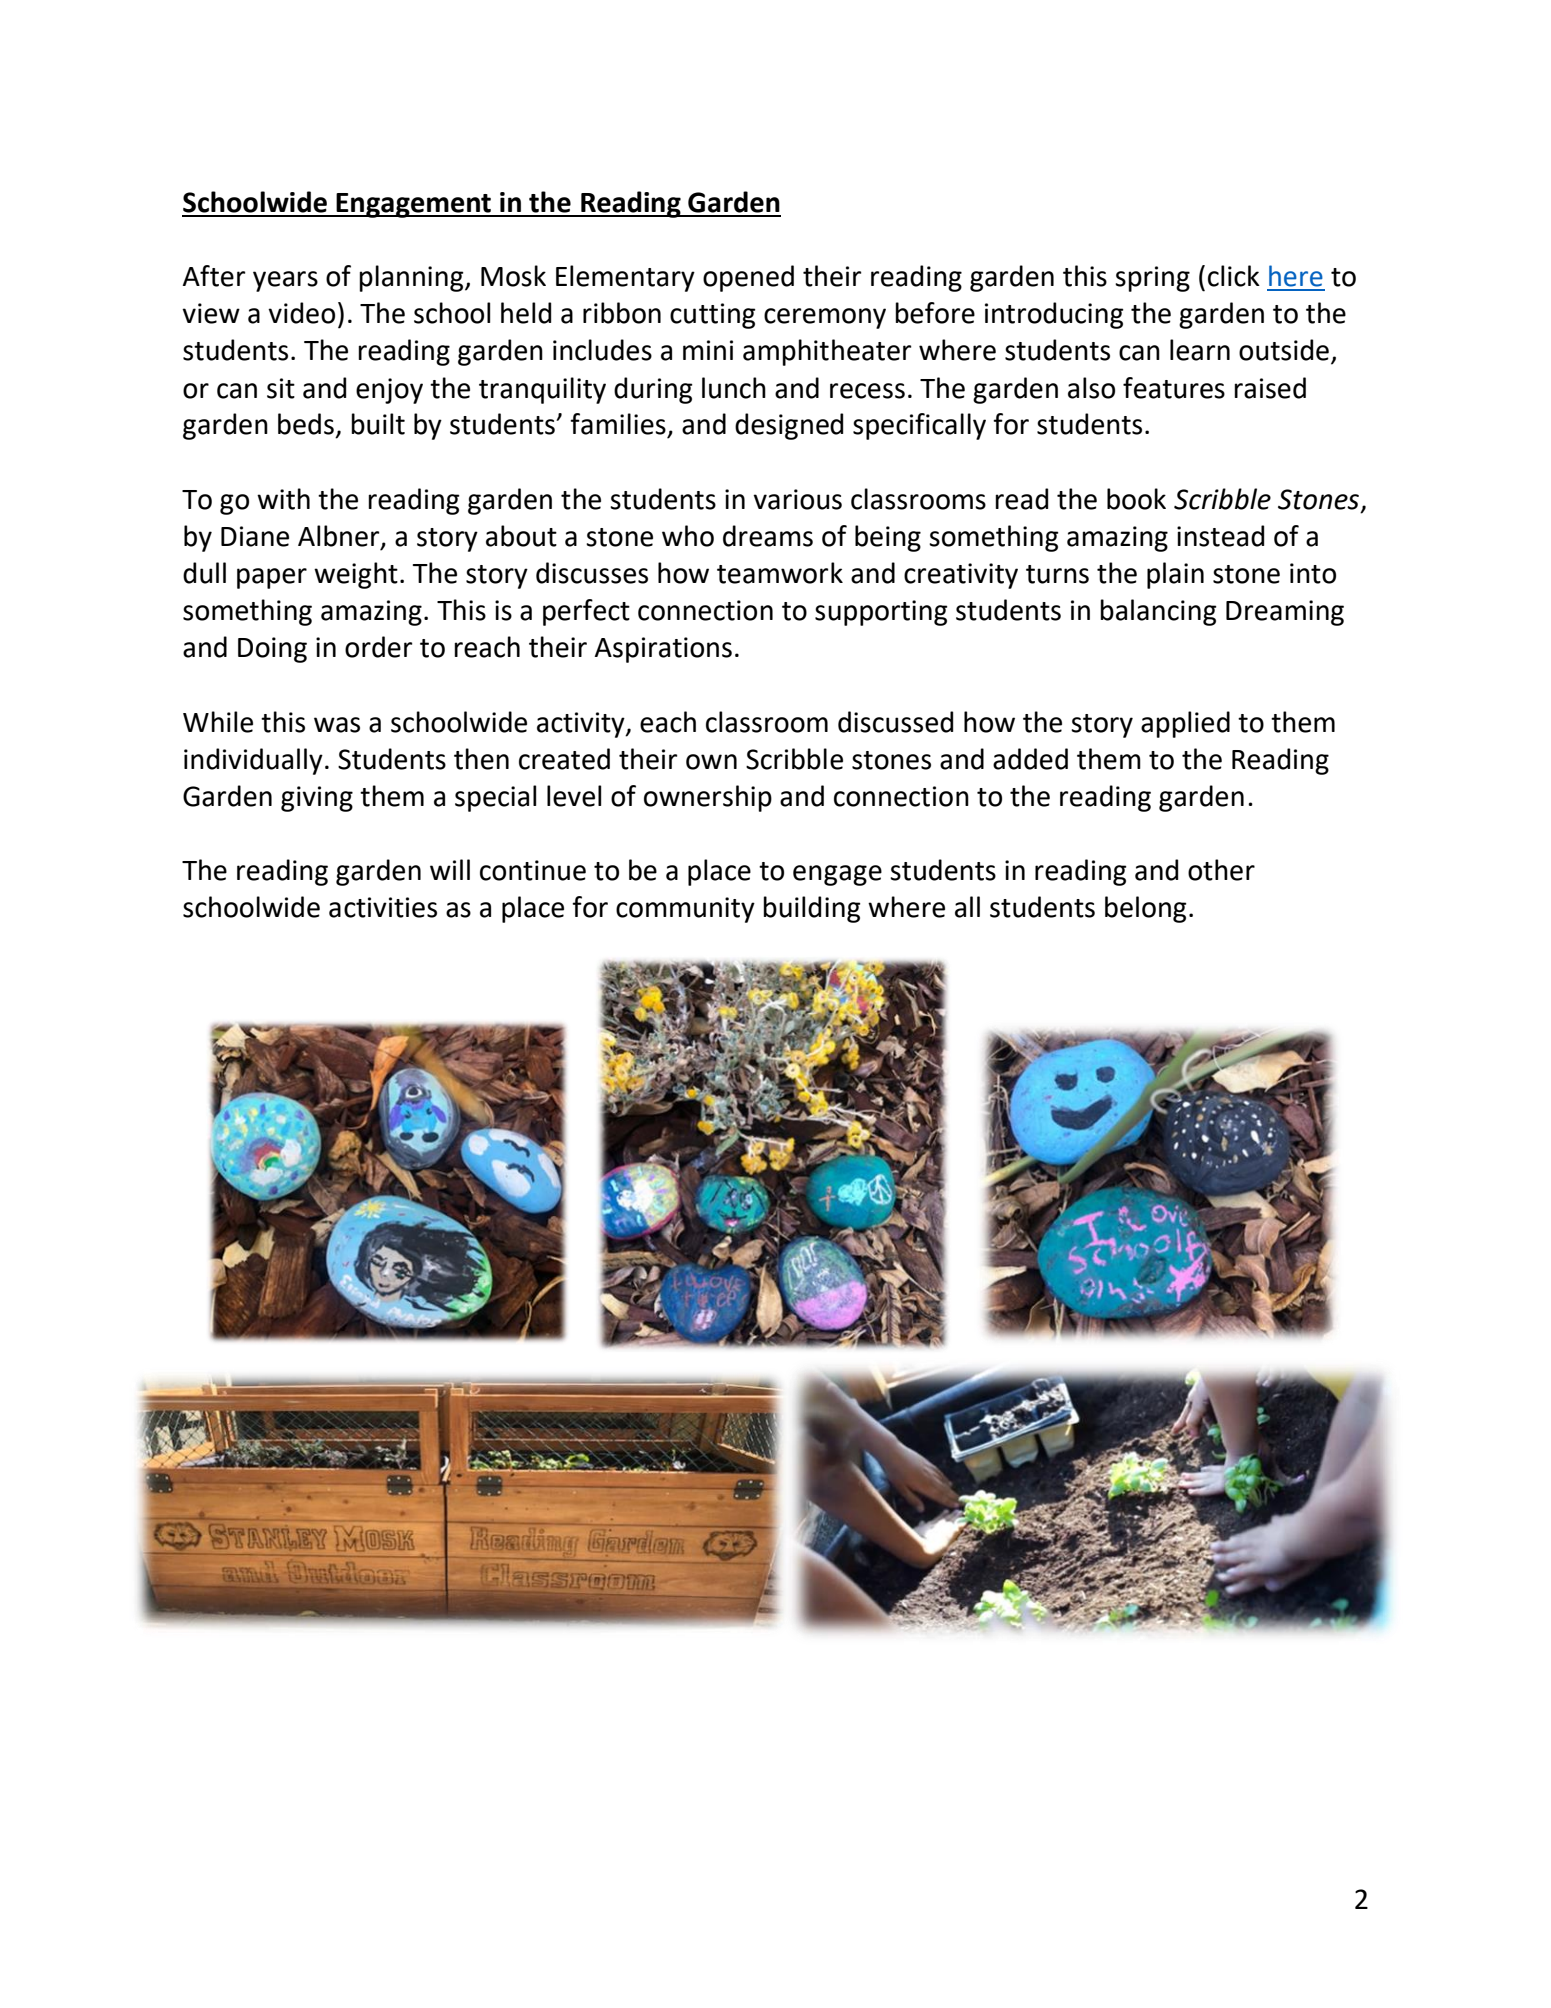 This image has width=1551, height=2008. I want to click on activities, so click(383, 907).
